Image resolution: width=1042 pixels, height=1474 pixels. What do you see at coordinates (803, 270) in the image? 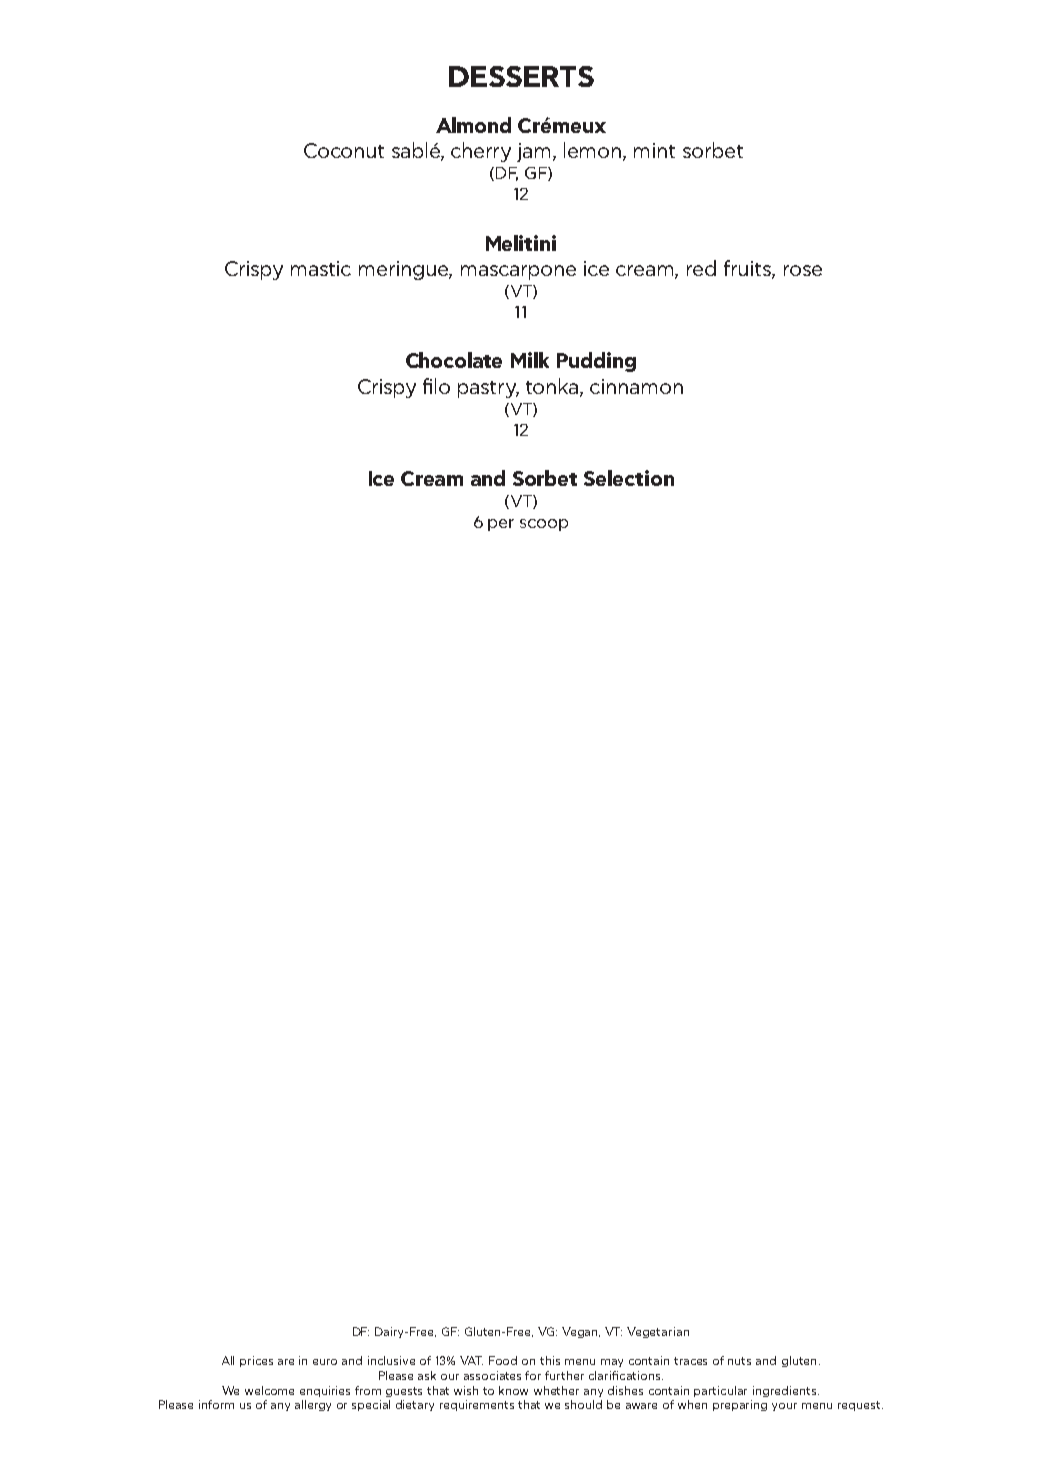
I see `rose` at bounding box center [803, 270].
